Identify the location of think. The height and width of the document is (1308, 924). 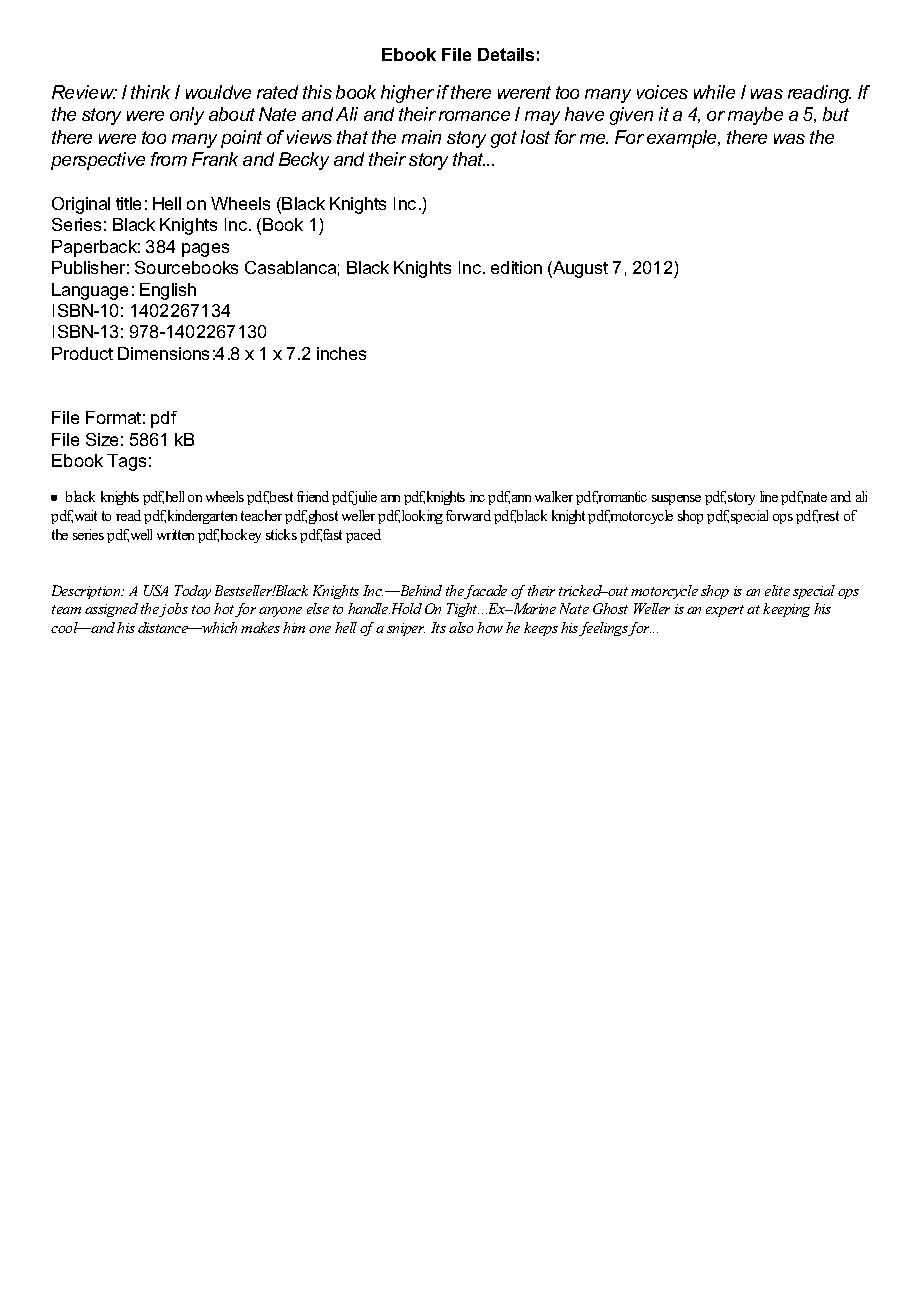
(150, 92).
